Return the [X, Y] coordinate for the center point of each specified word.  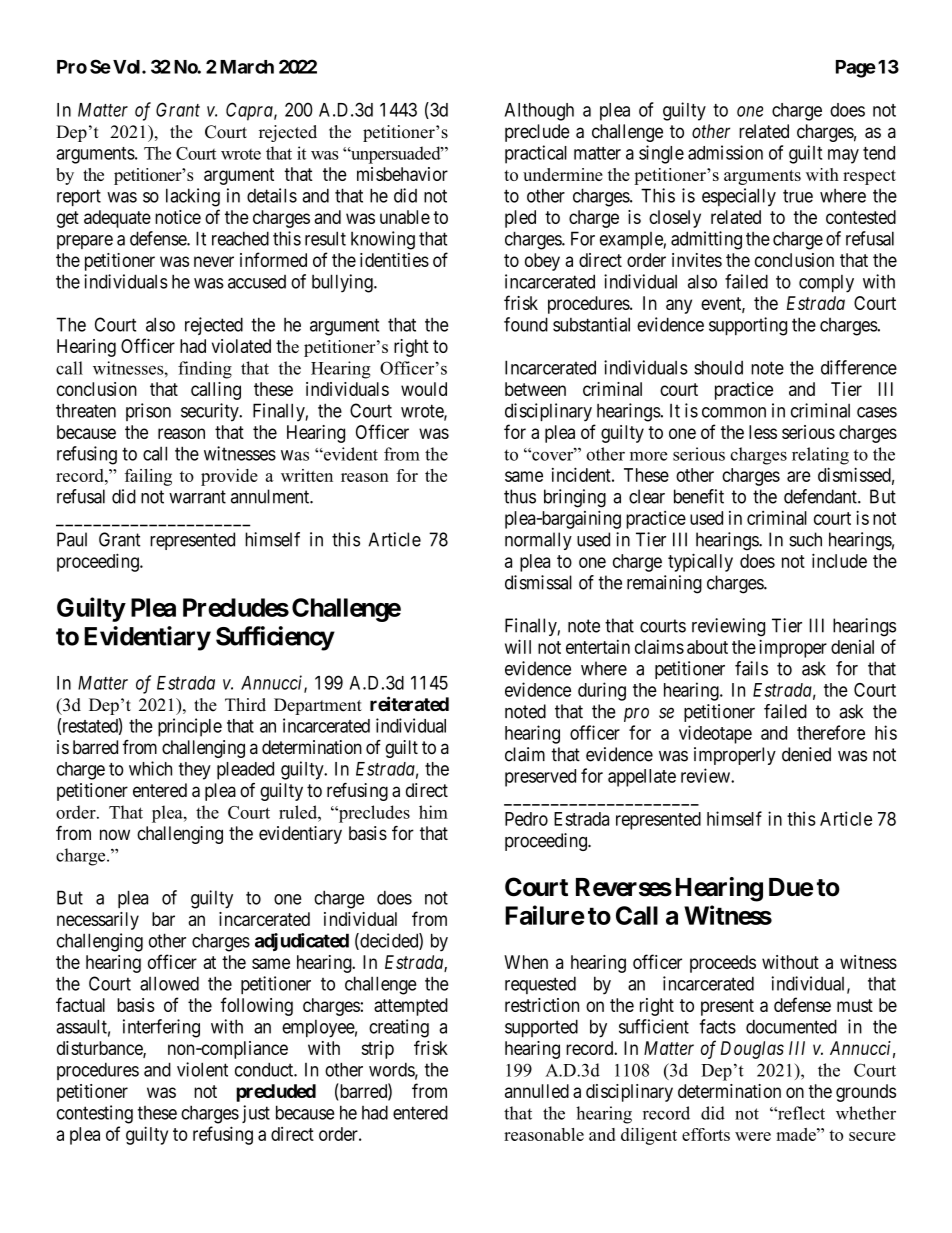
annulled [537, 1091]
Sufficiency [275, 638]
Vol [128, 67]
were [753, 1136]
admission [725, 152]
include [839, 560]
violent [202, 1069]
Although [539, 112]
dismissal [538, 582]
